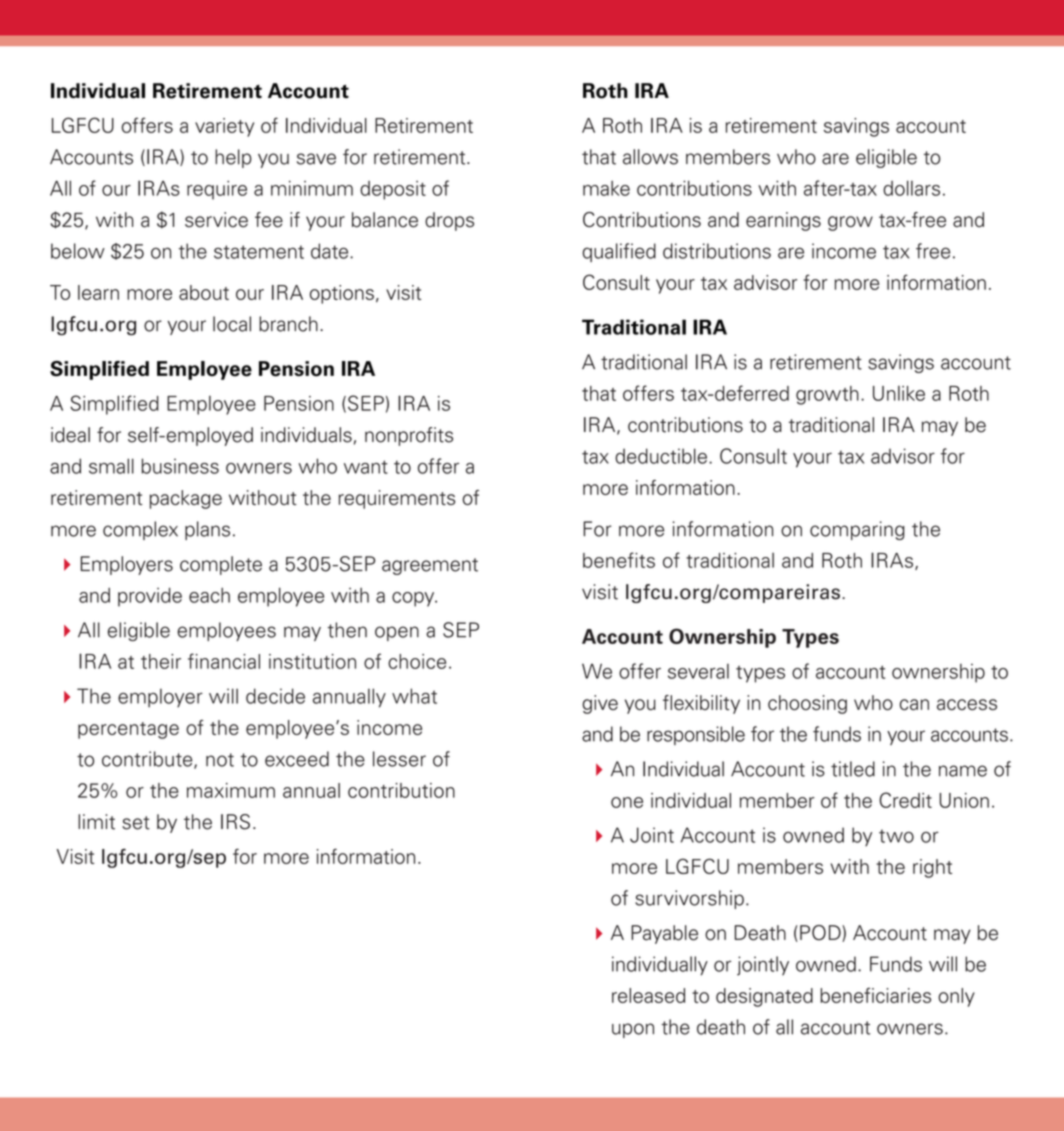  Describe the element at coordinates (233, 158) in the screenshot. I see `help` at that location.
